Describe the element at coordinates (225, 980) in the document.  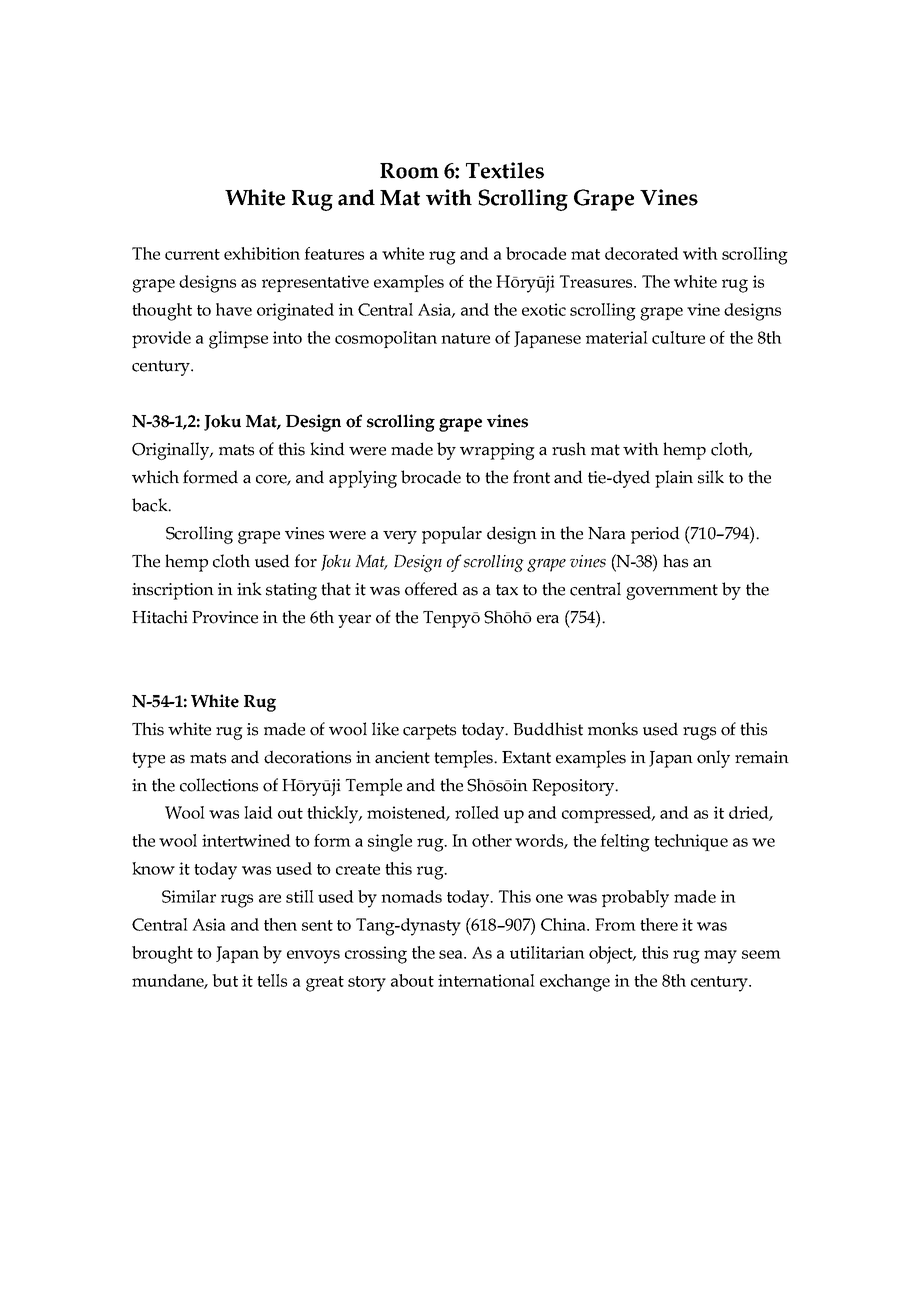
I see `but` at that location.
